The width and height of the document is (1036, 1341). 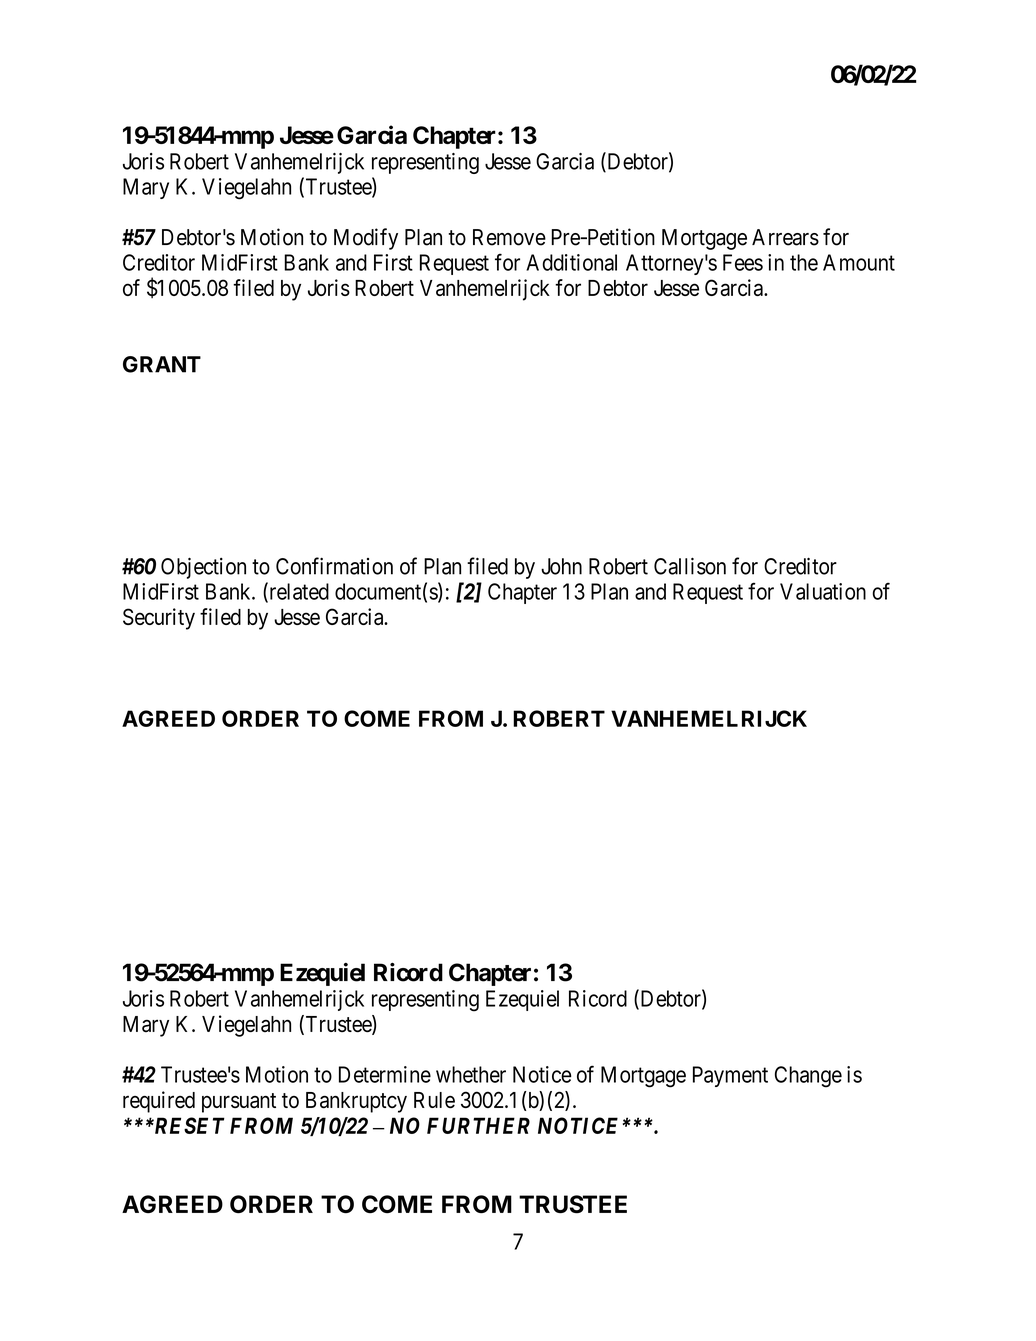 What do you see at coordinates (239, 1103) in the document?
I see `pursuant` at bounding box center [239, 1103].
